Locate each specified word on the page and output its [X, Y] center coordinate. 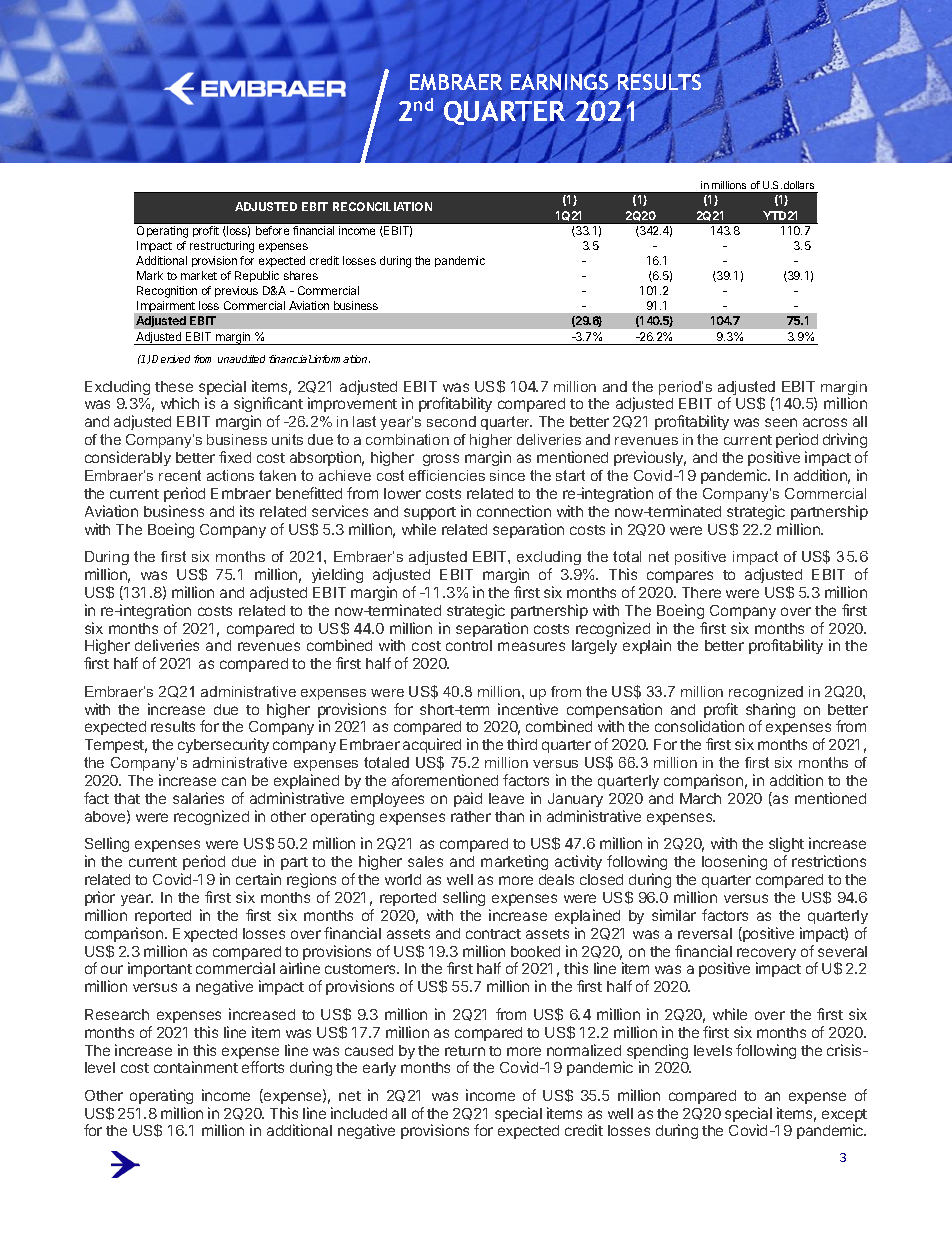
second [451, 421]
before [272, 230]
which [180, 403]
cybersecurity [223, 745]
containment [196, 1067]
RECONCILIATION [382, 206]
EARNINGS [561, 82]
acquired [432, 747]
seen [781, 422]
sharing [770, 712]
